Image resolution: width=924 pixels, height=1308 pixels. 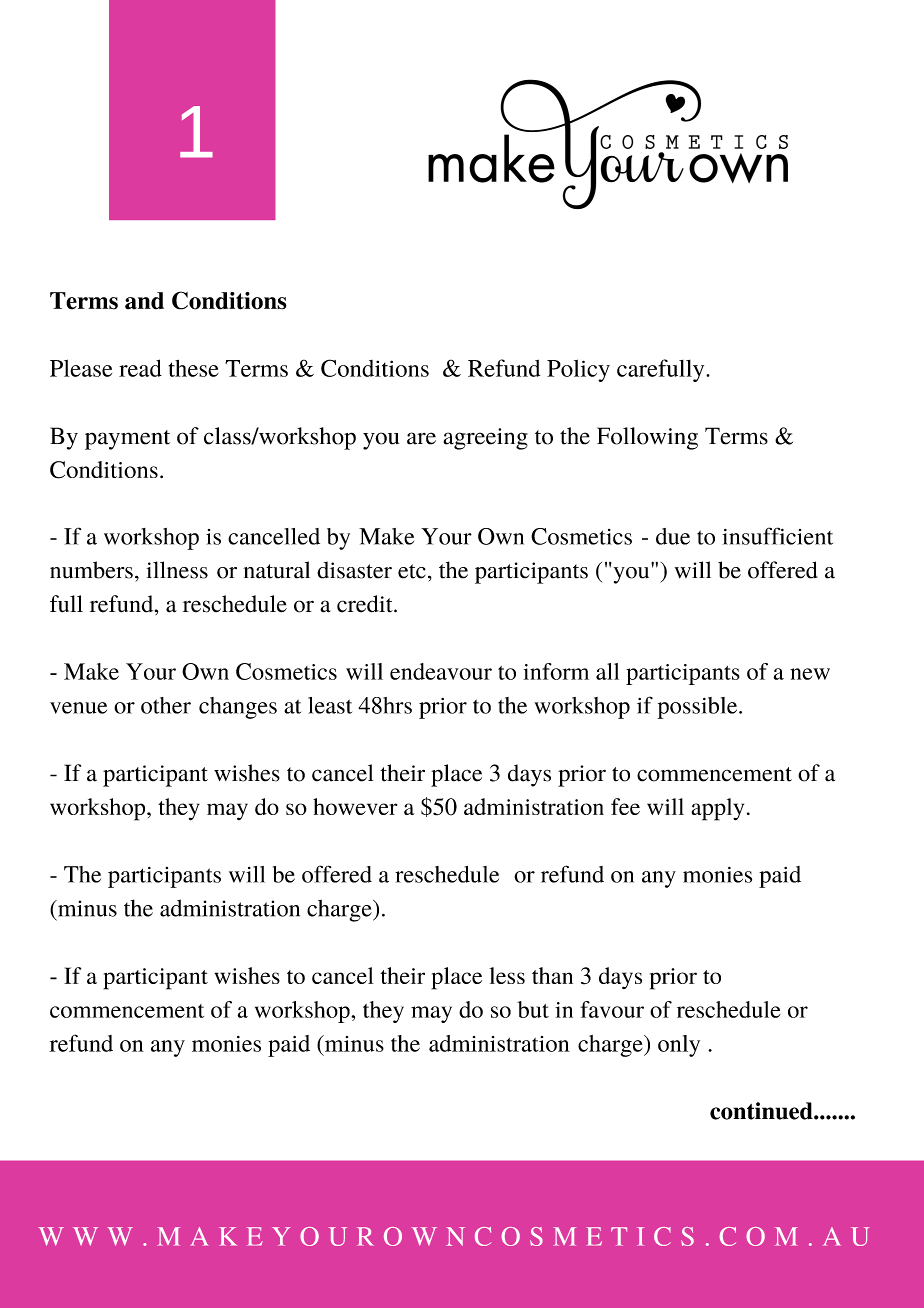 I want to click on and, so click(x=144, y=301).
